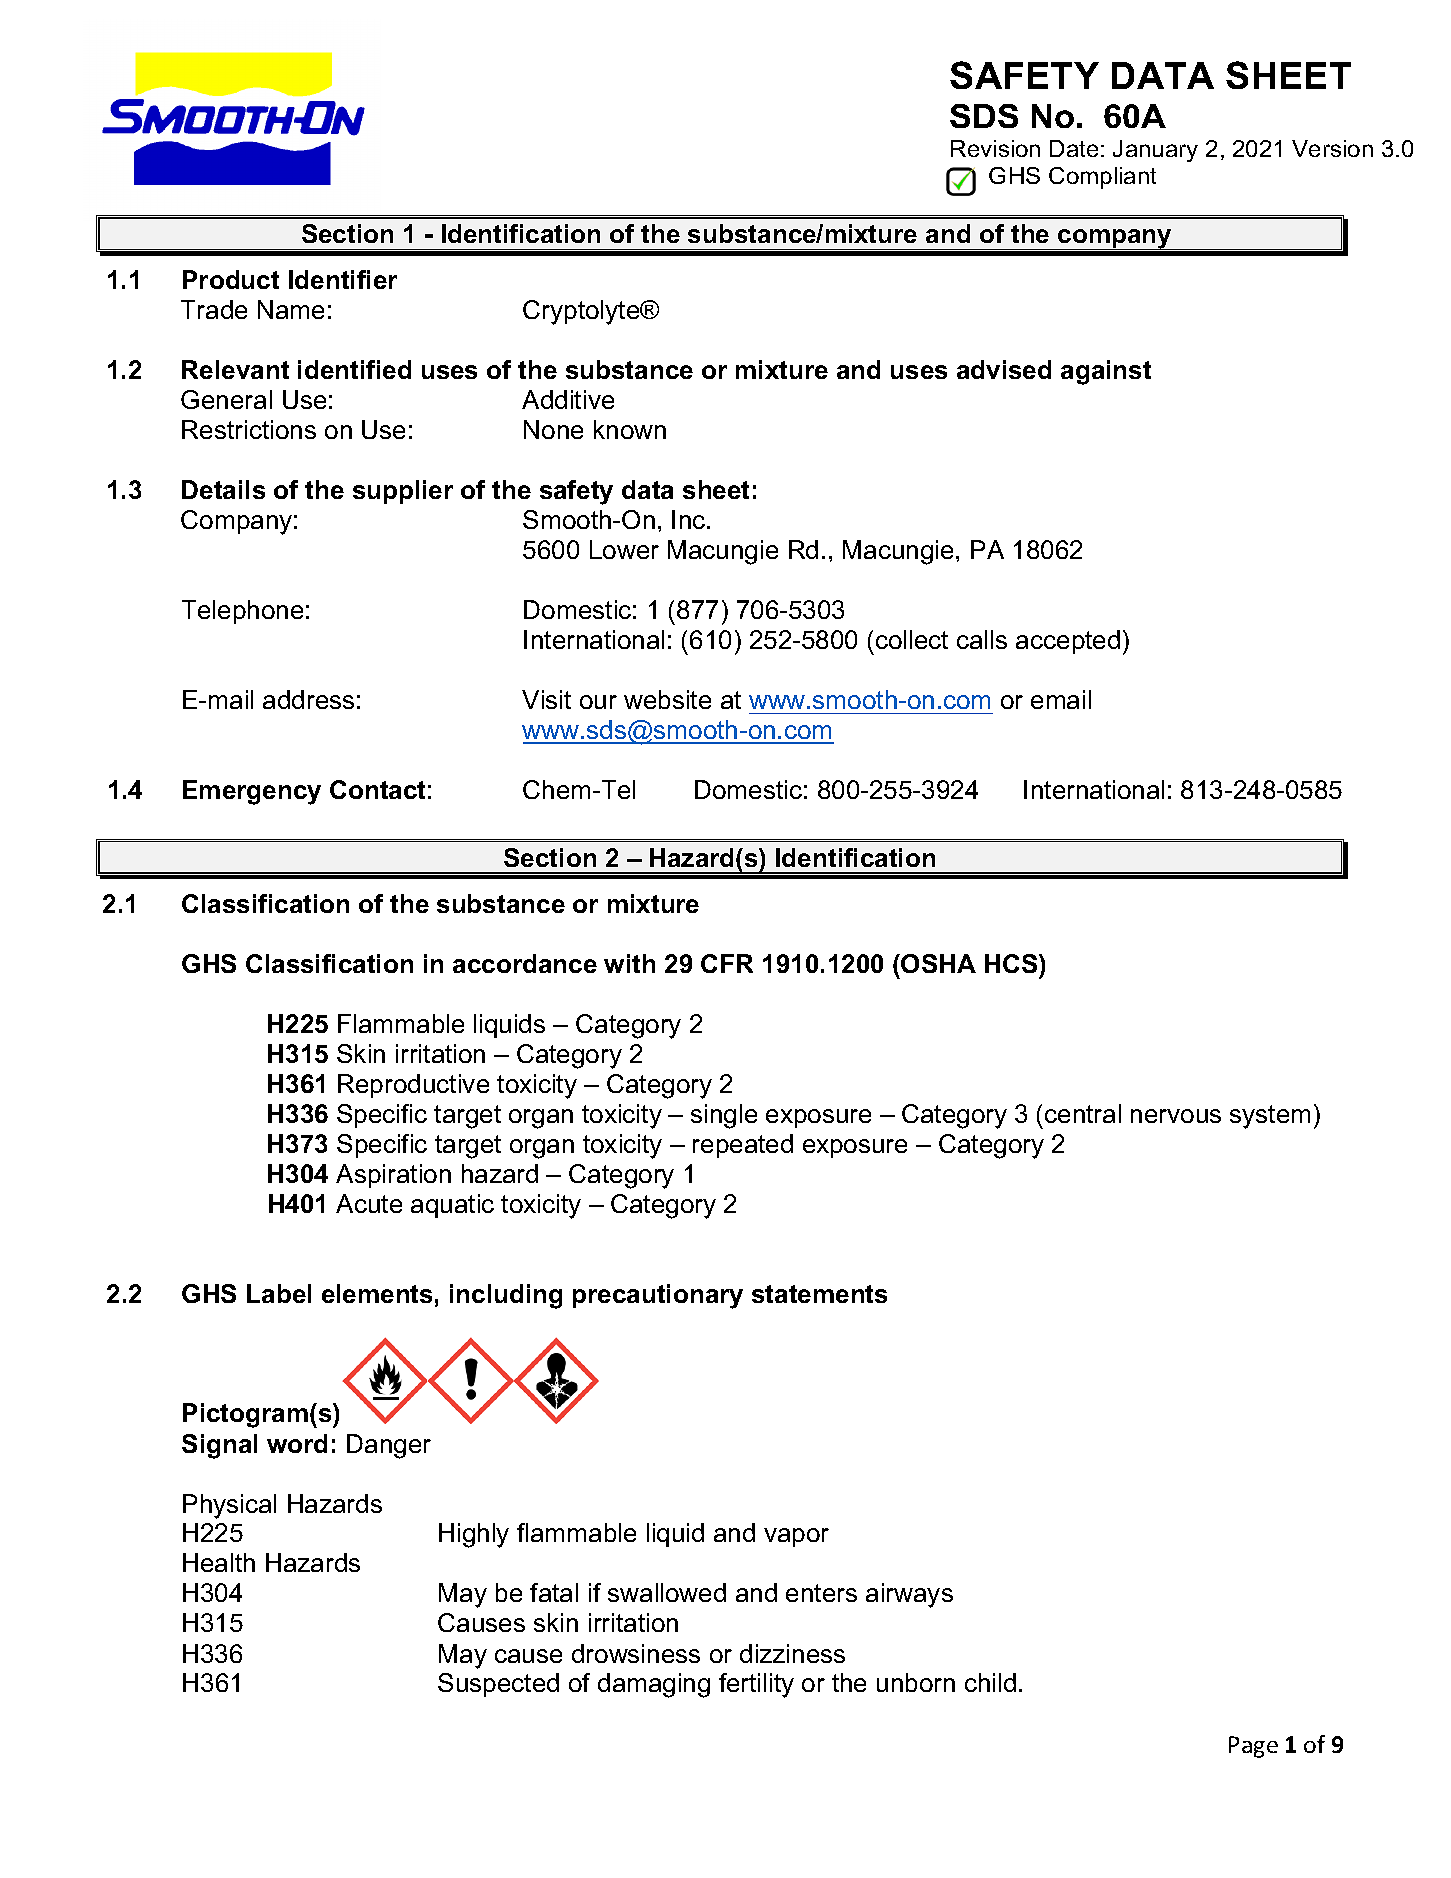  Describe the element at coordinates (667, 699) in the document. I see `website` at that location.
